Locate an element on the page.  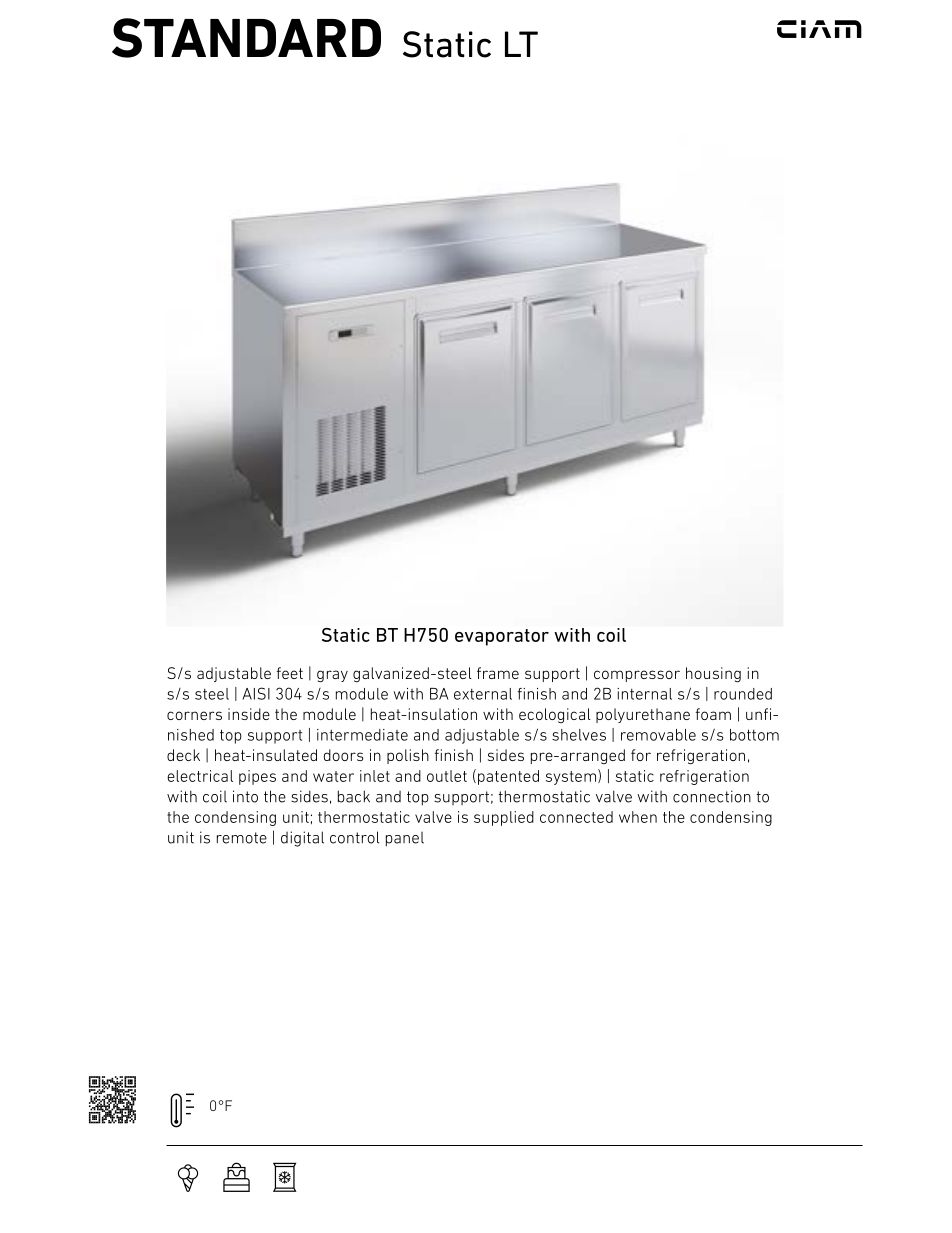
compressor is located at coordinates (637, 676).
